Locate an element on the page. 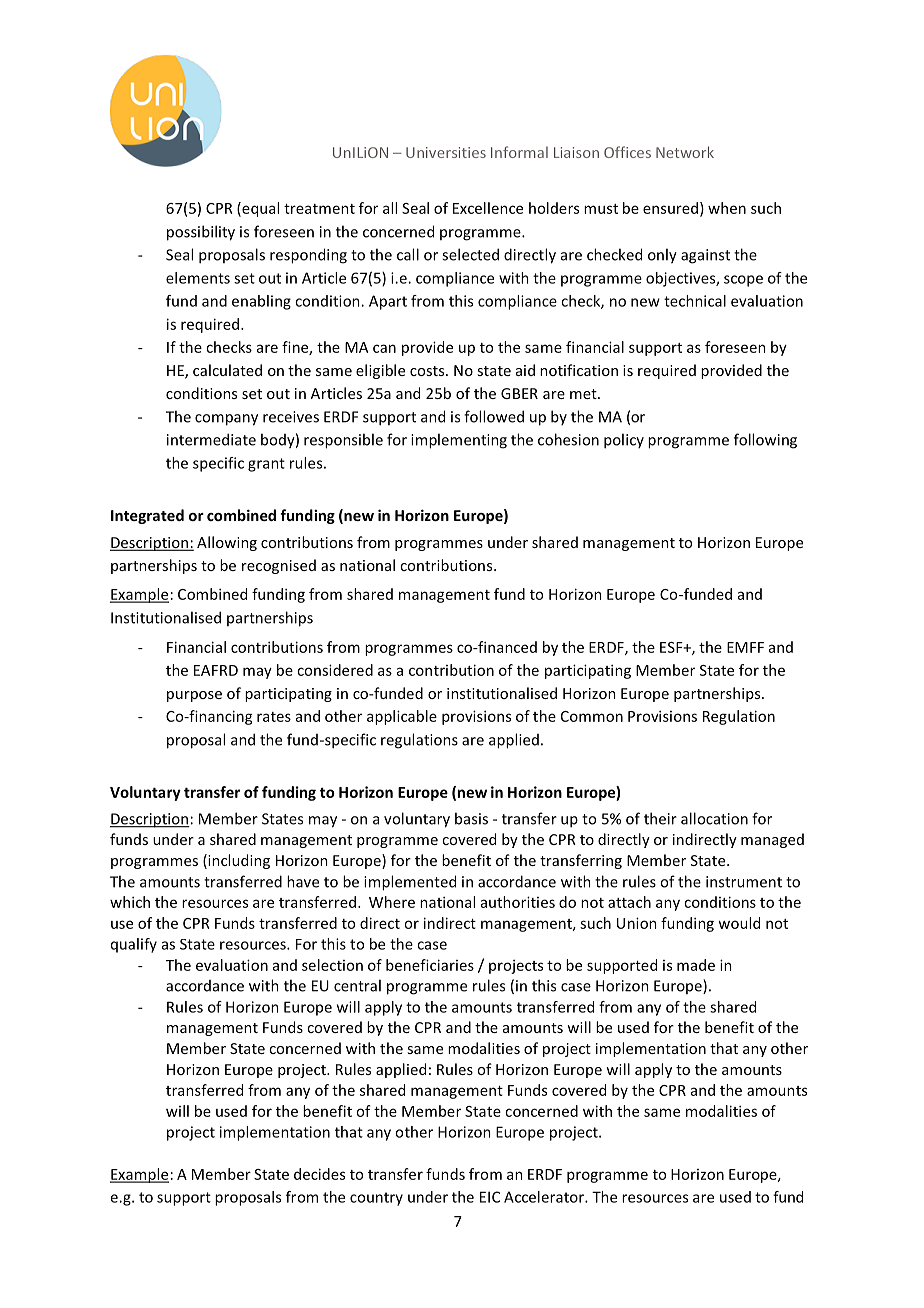 The height and width of the document is (1308, 924). Network is located at coordinates (685, 152).
